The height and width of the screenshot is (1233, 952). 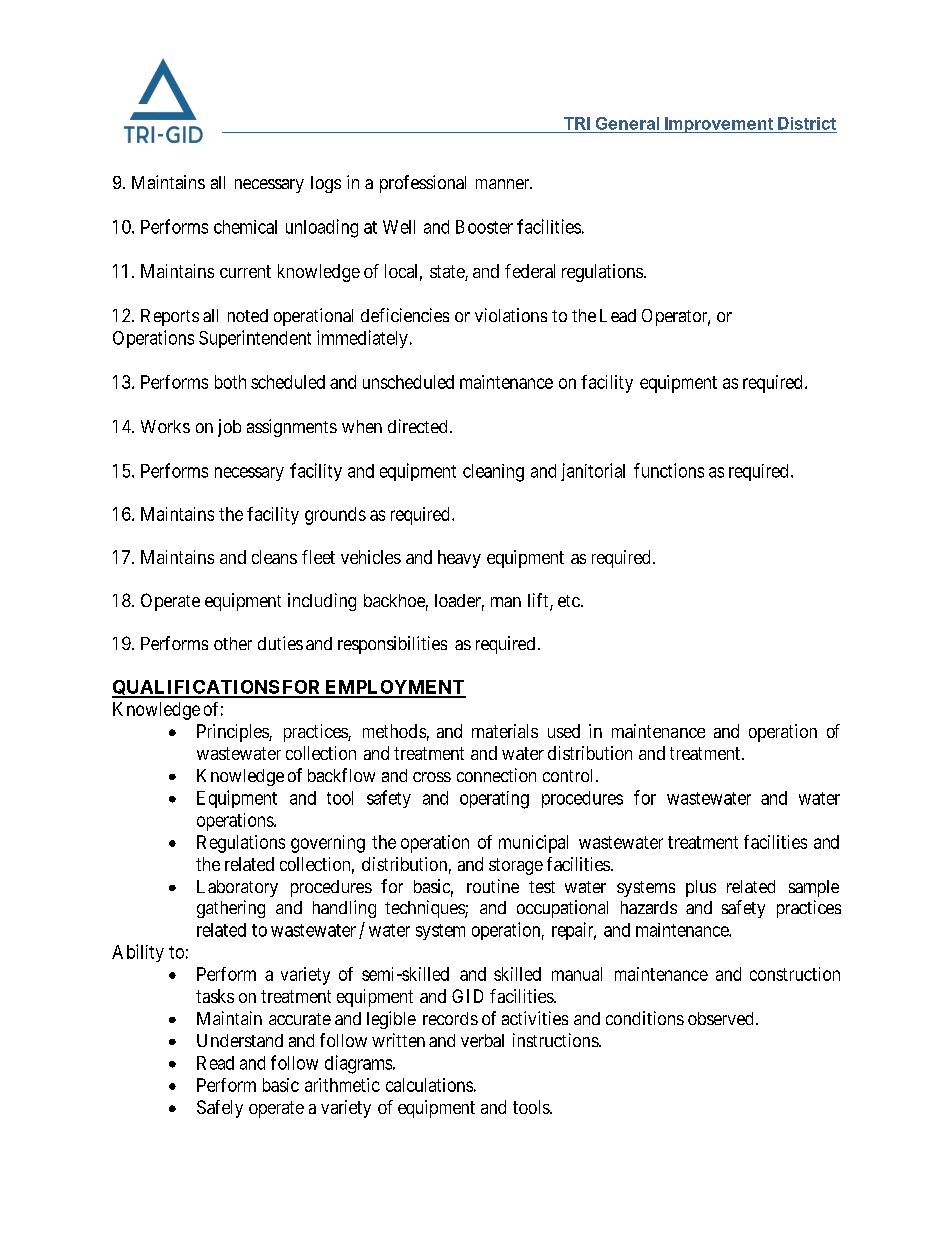 What do you see at coordinates (719, 125) in the screenshot?
I see `Improvement` at bounding box center [719, 125].
